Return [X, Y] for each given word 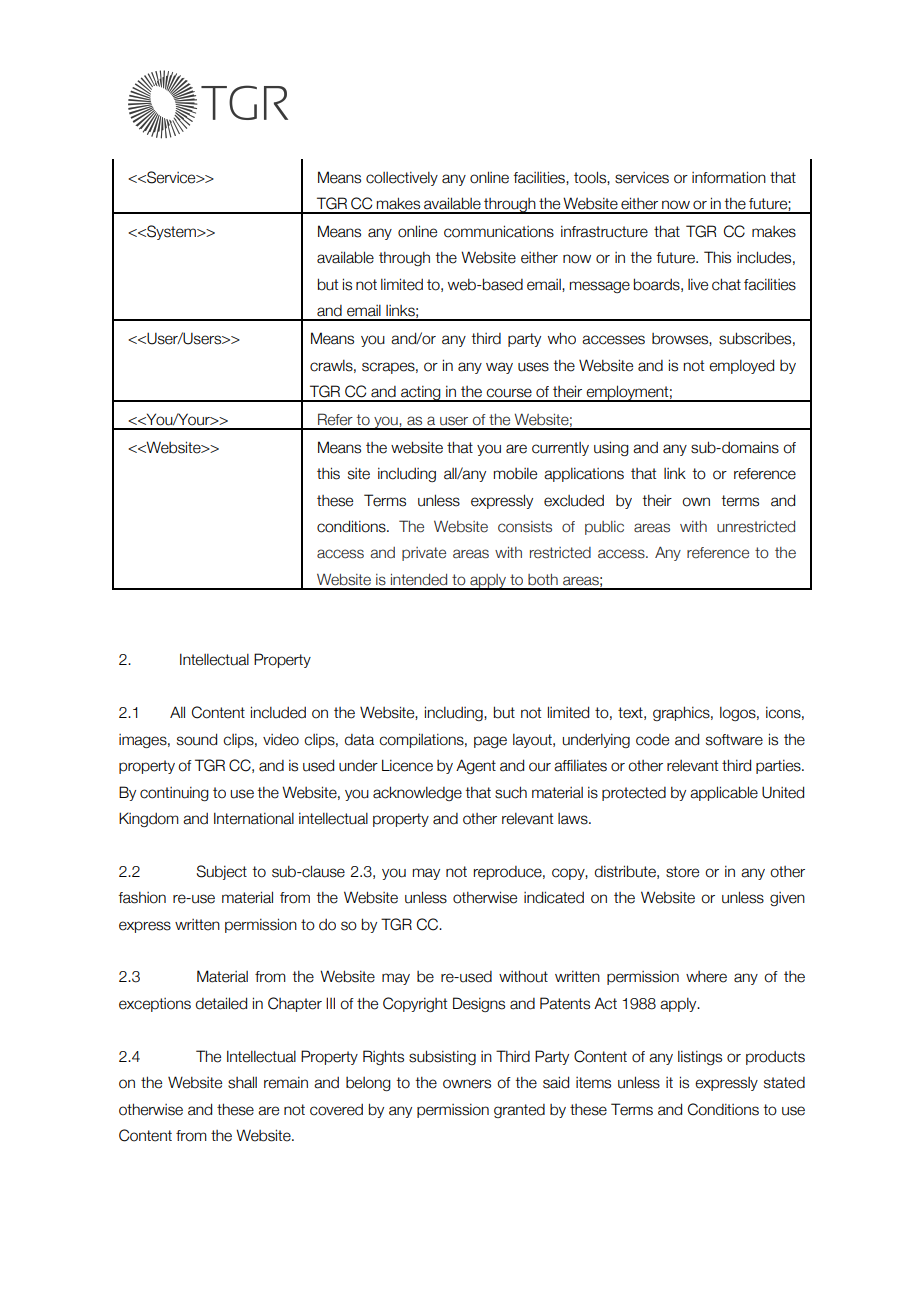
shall [242, 1082]
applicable [724, 793]
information [729, 177]
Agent [476, 766]
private [424, 554]
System [171, 232]
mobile [515, 474]
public [604, 528]
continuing [174, 794]
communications [499, 231]
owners [467, 1084]
